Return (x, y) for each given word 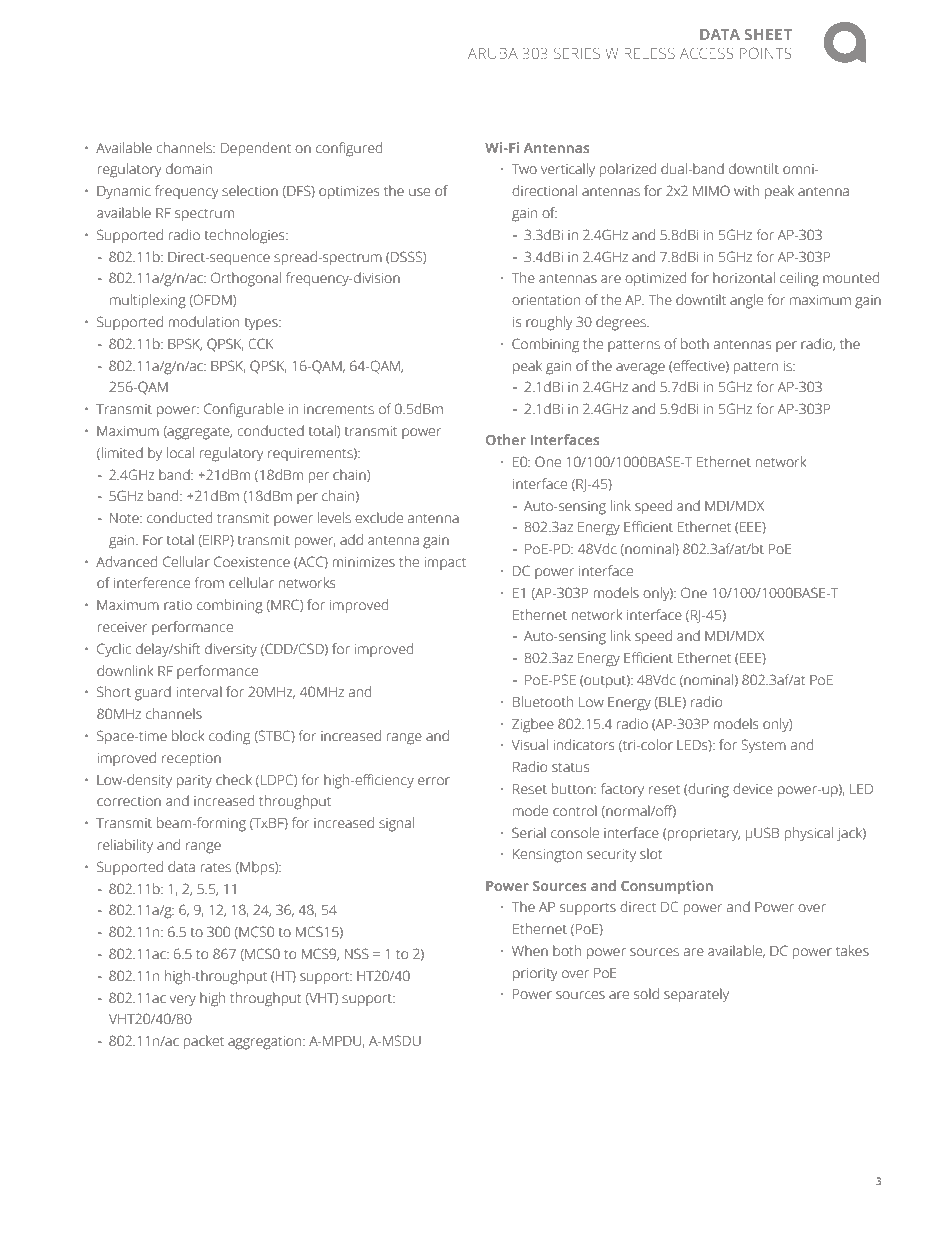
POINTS (766, 53)
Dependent (256, 149)
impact (445, 563)
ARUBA (493, 53)
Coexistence (252, 562)
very (183, 1001)
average (640, 369)
